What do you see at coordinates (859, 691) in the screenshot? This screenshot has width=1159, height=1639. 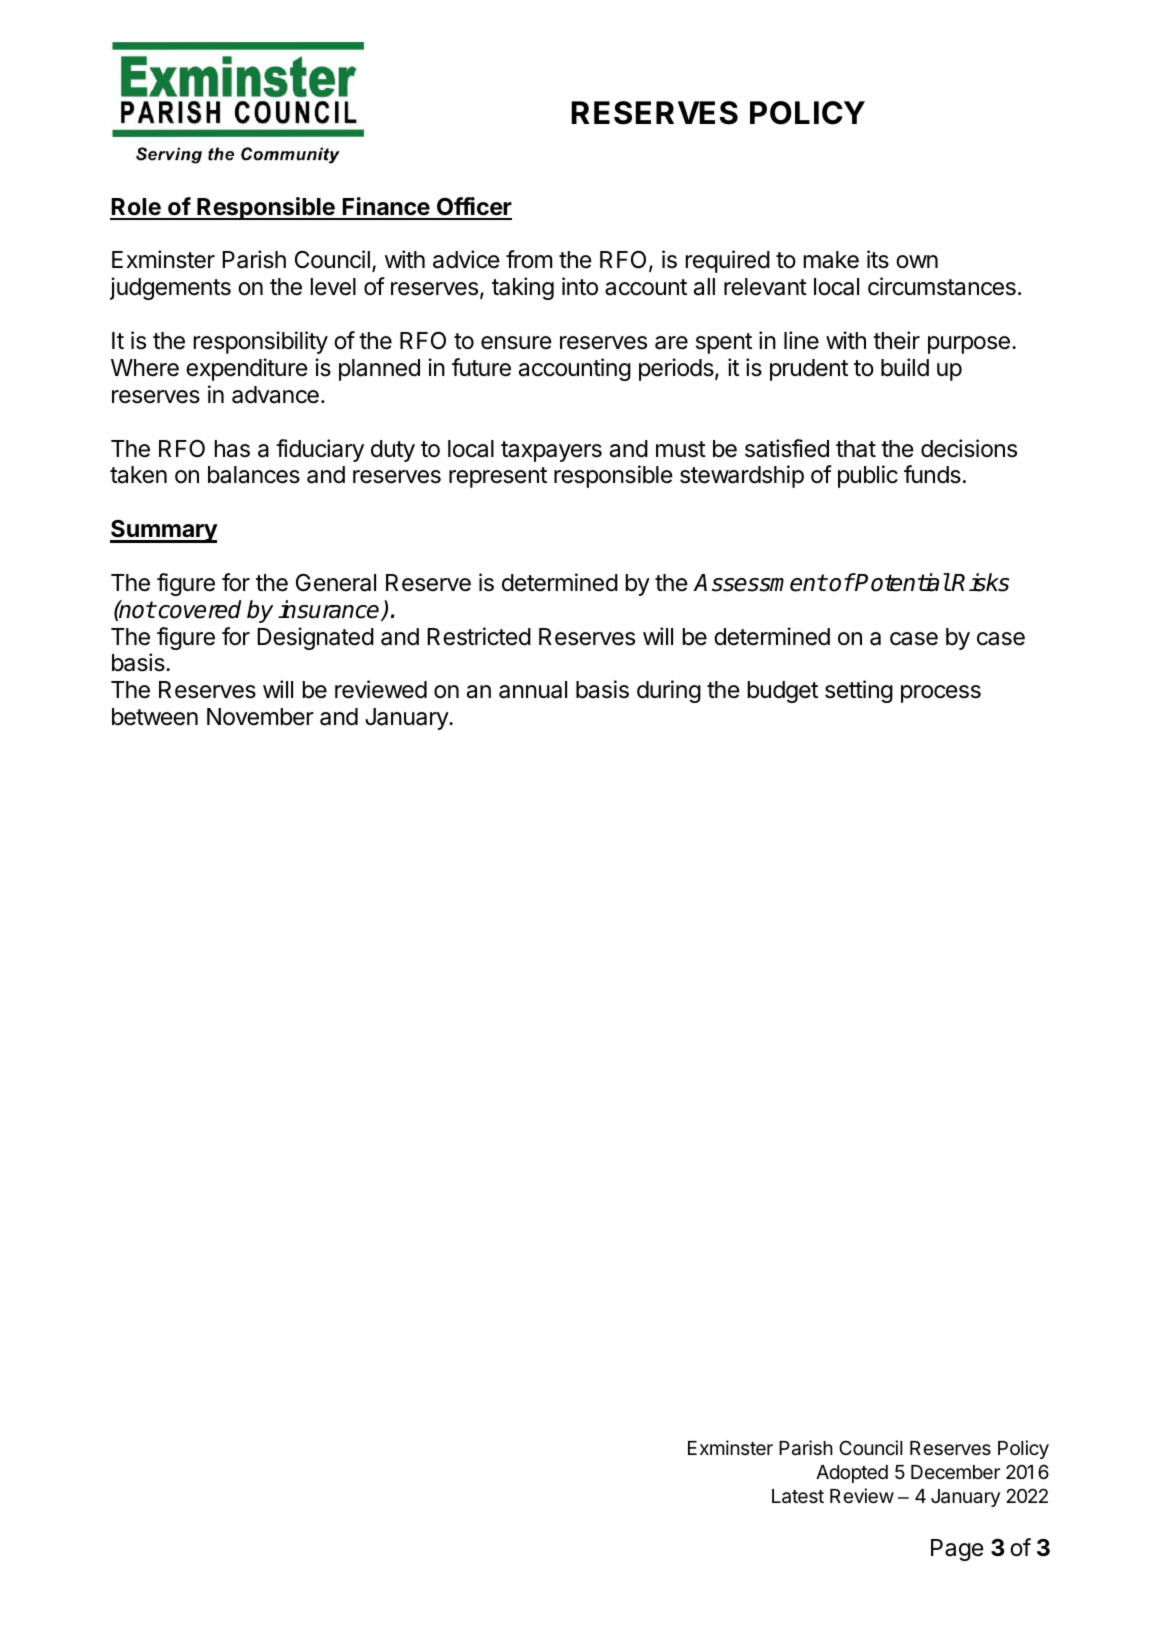 I see `setting` at bounding box center [859, 691].
